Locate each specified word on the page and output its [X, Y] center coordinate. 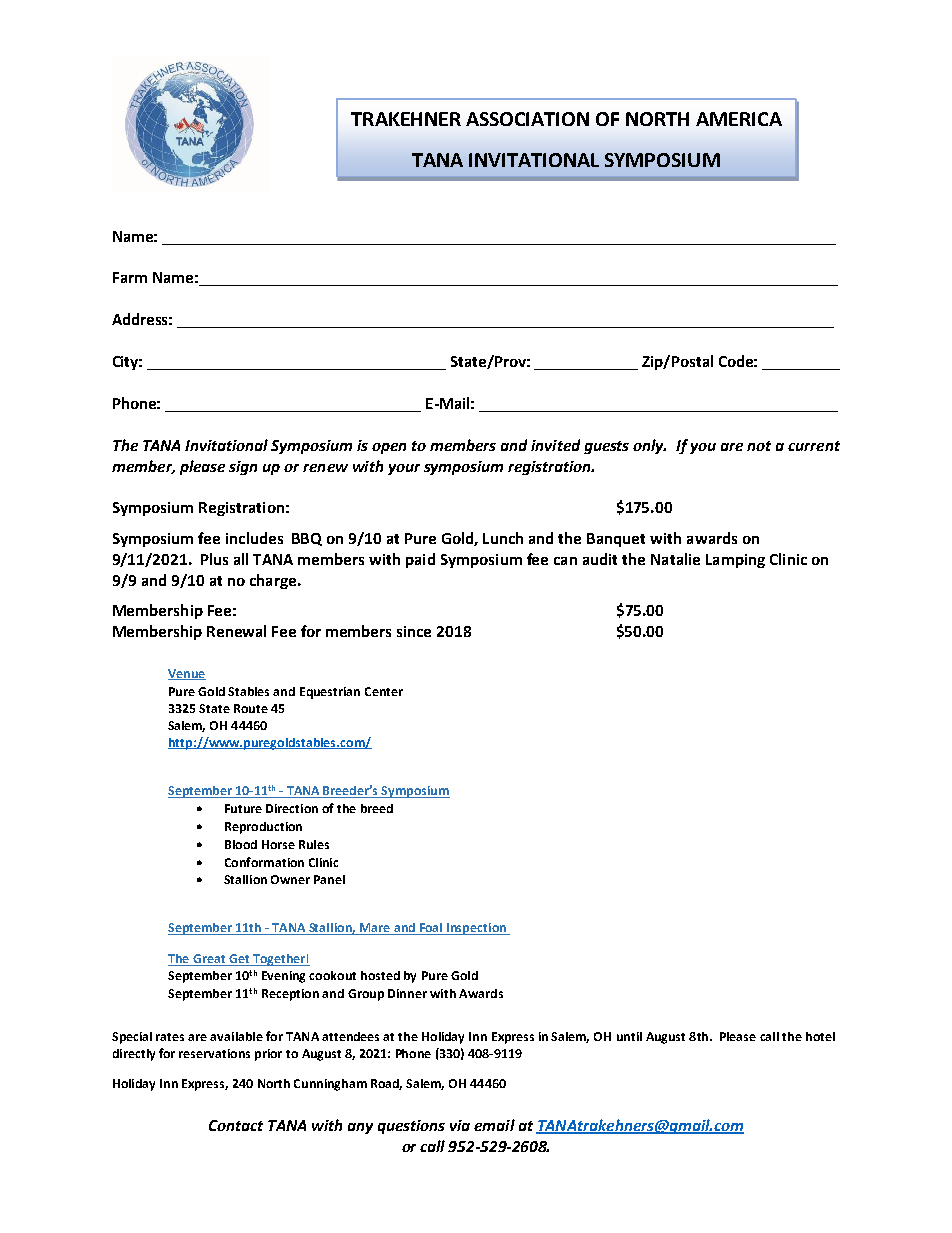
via [460, 1125]
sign [243, 468]
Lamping [735, 561]
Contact [236, 1125]
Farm [130, 277]
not [759, 446]
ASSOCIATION [527, 119]
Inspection [476, 929]
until [629, 1036]
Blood [241, 844]
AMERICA [739, 119]
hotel [820, 1036]
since [414, 631]
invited [555, 445]
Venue [187, 674]
